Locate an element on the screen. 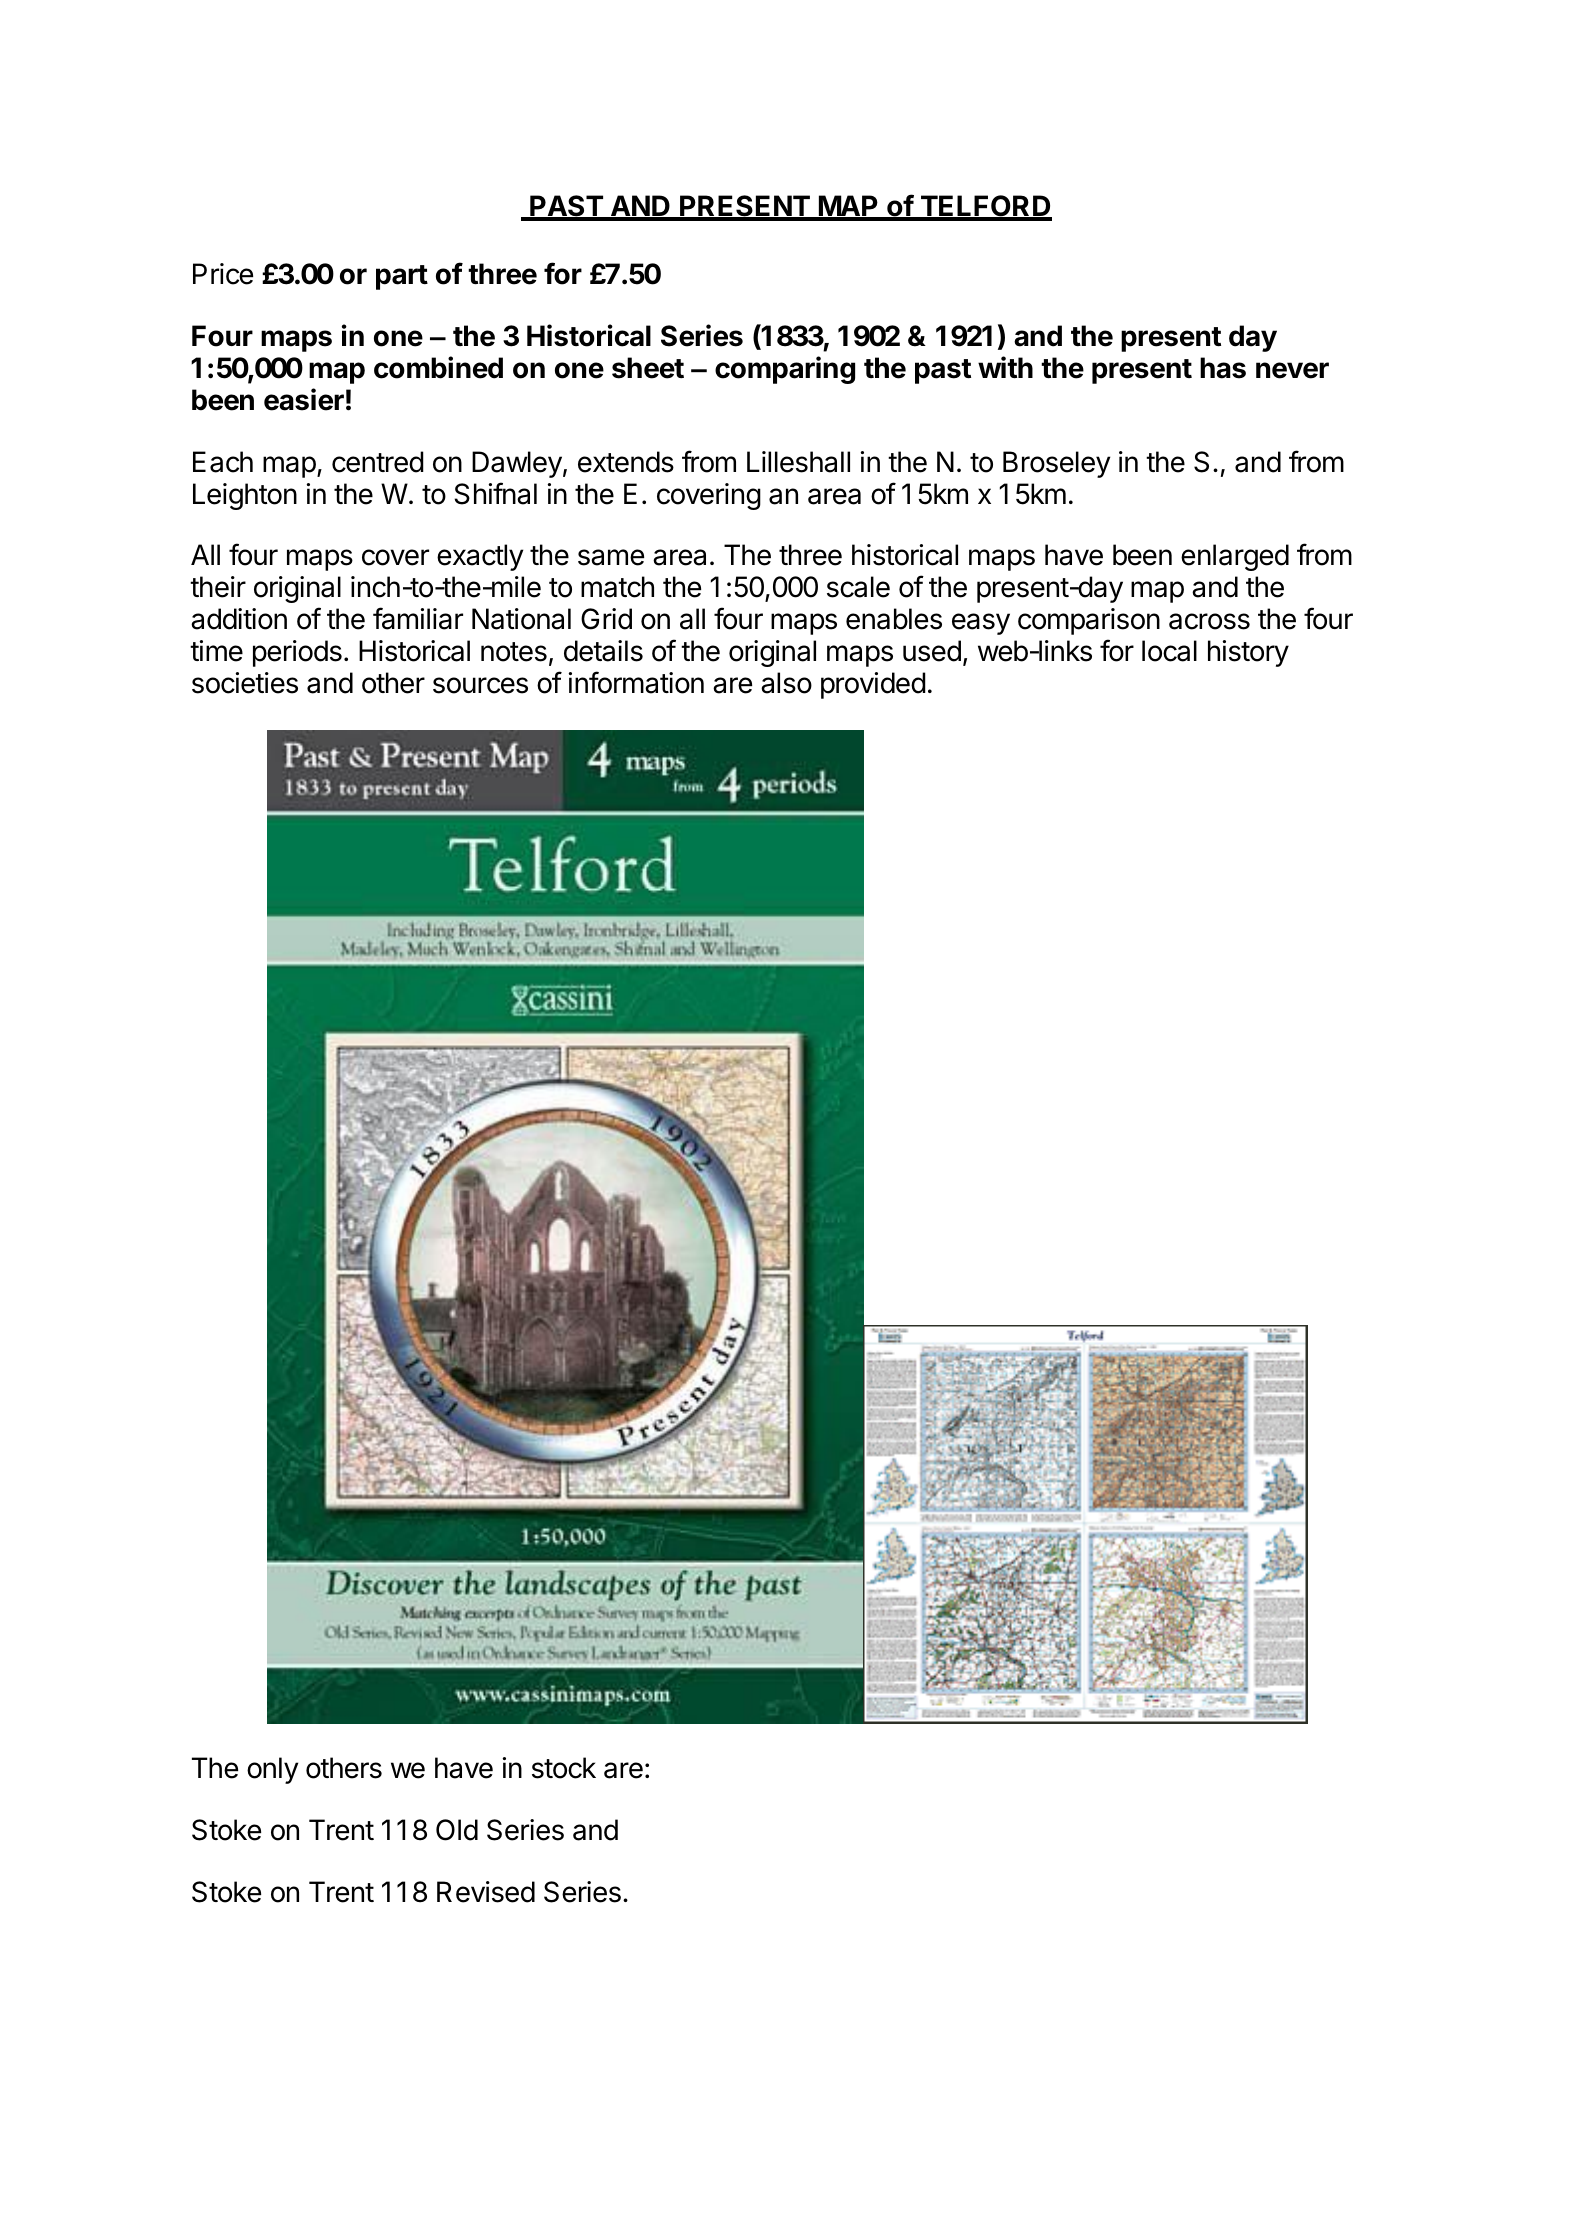 Image resolution: width=1576 pixels, height=2229 pixels. societies is located at coordinates (245, 683).
